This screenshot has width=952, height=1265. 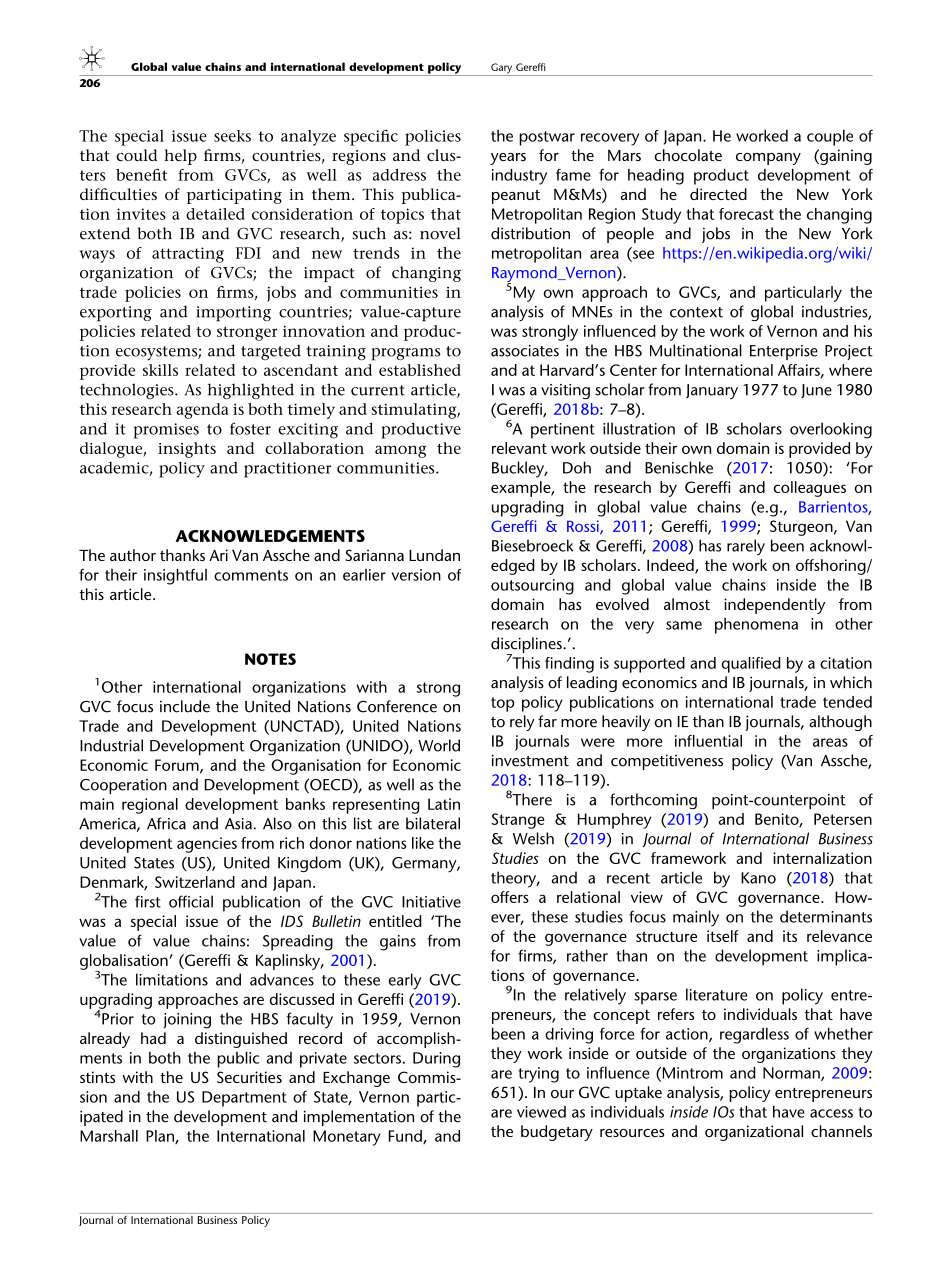 What do you see at coordinates (160, 370) in the screenshot?
I see `skills` at bounding box center [160, 370].
